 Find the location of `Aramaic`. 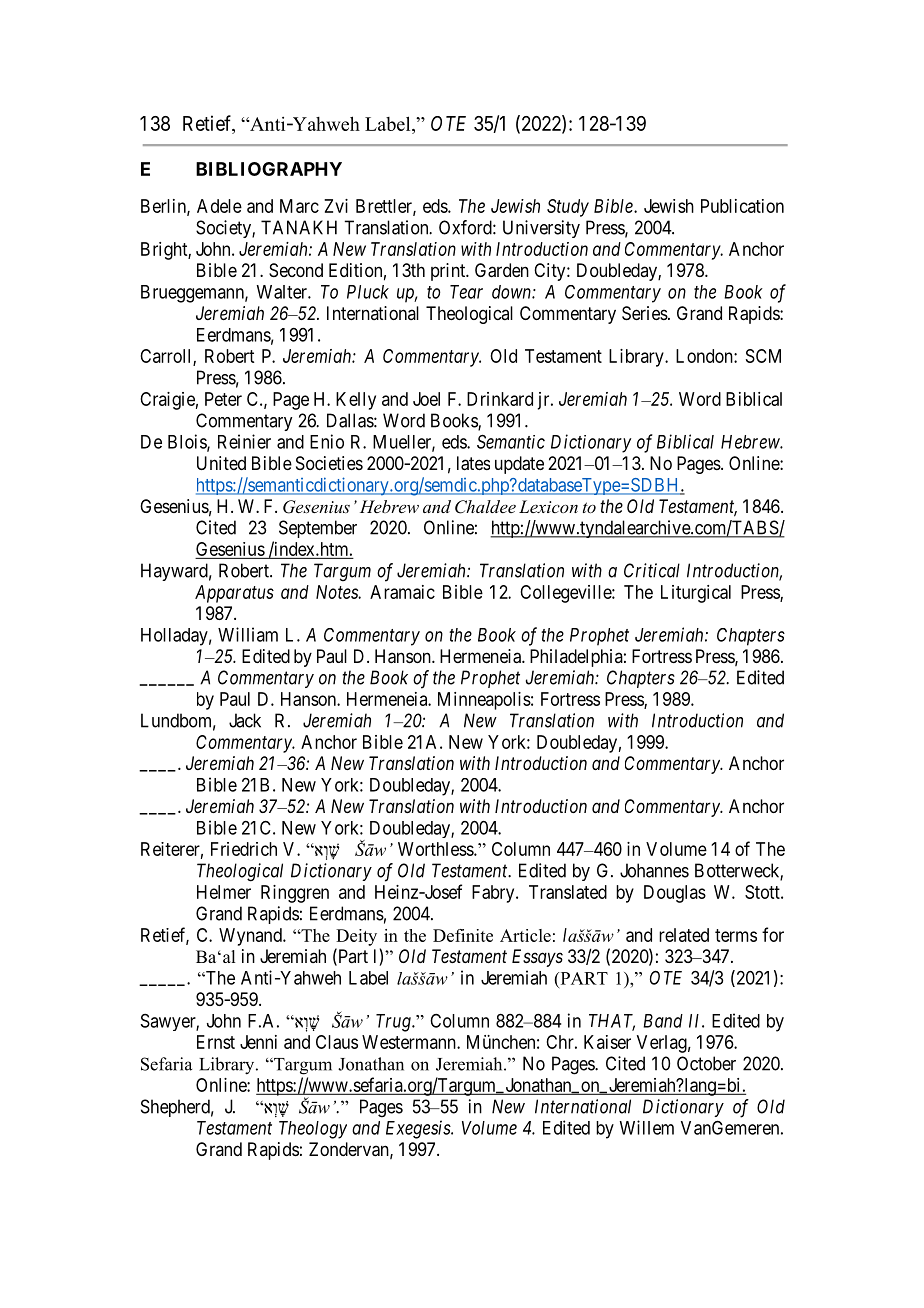

Aramaic is located at coordinates (402, 592).
